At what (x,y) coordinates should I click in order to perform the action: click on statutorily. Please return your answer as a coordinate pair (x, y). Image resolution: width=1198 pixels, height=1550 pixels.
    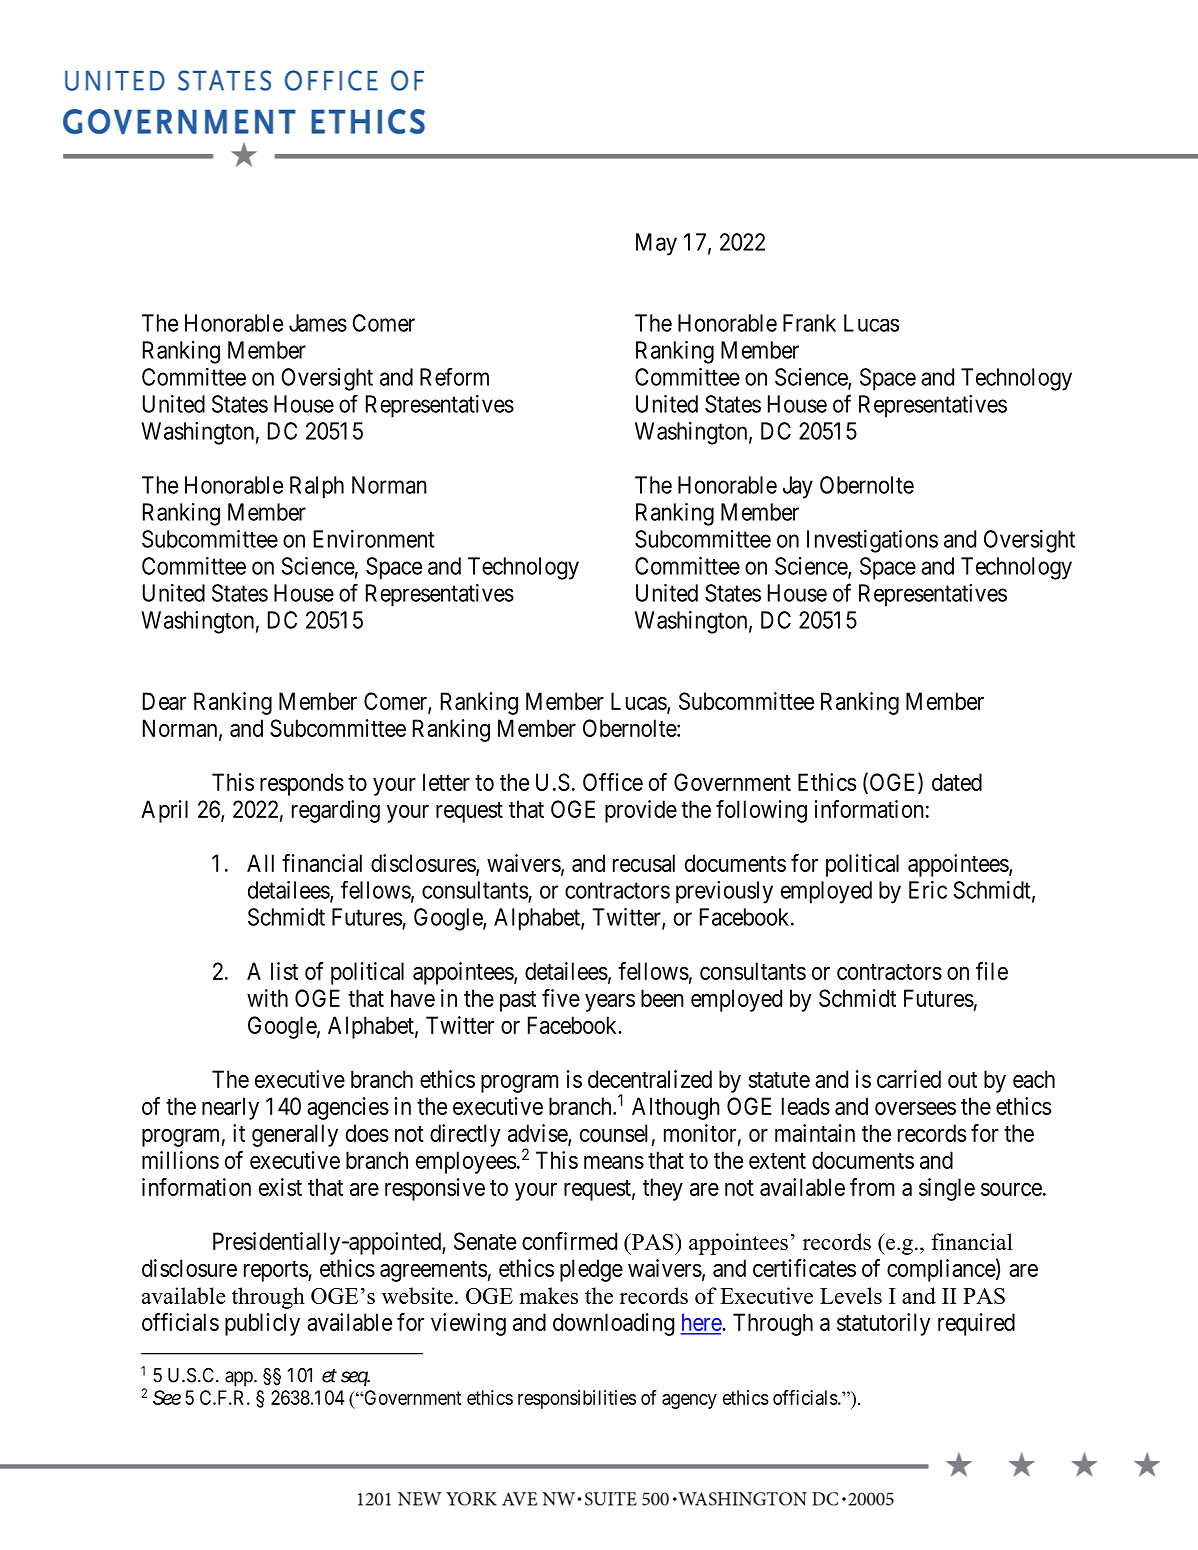
    Looking at the image, I should click on (884, 1324).
